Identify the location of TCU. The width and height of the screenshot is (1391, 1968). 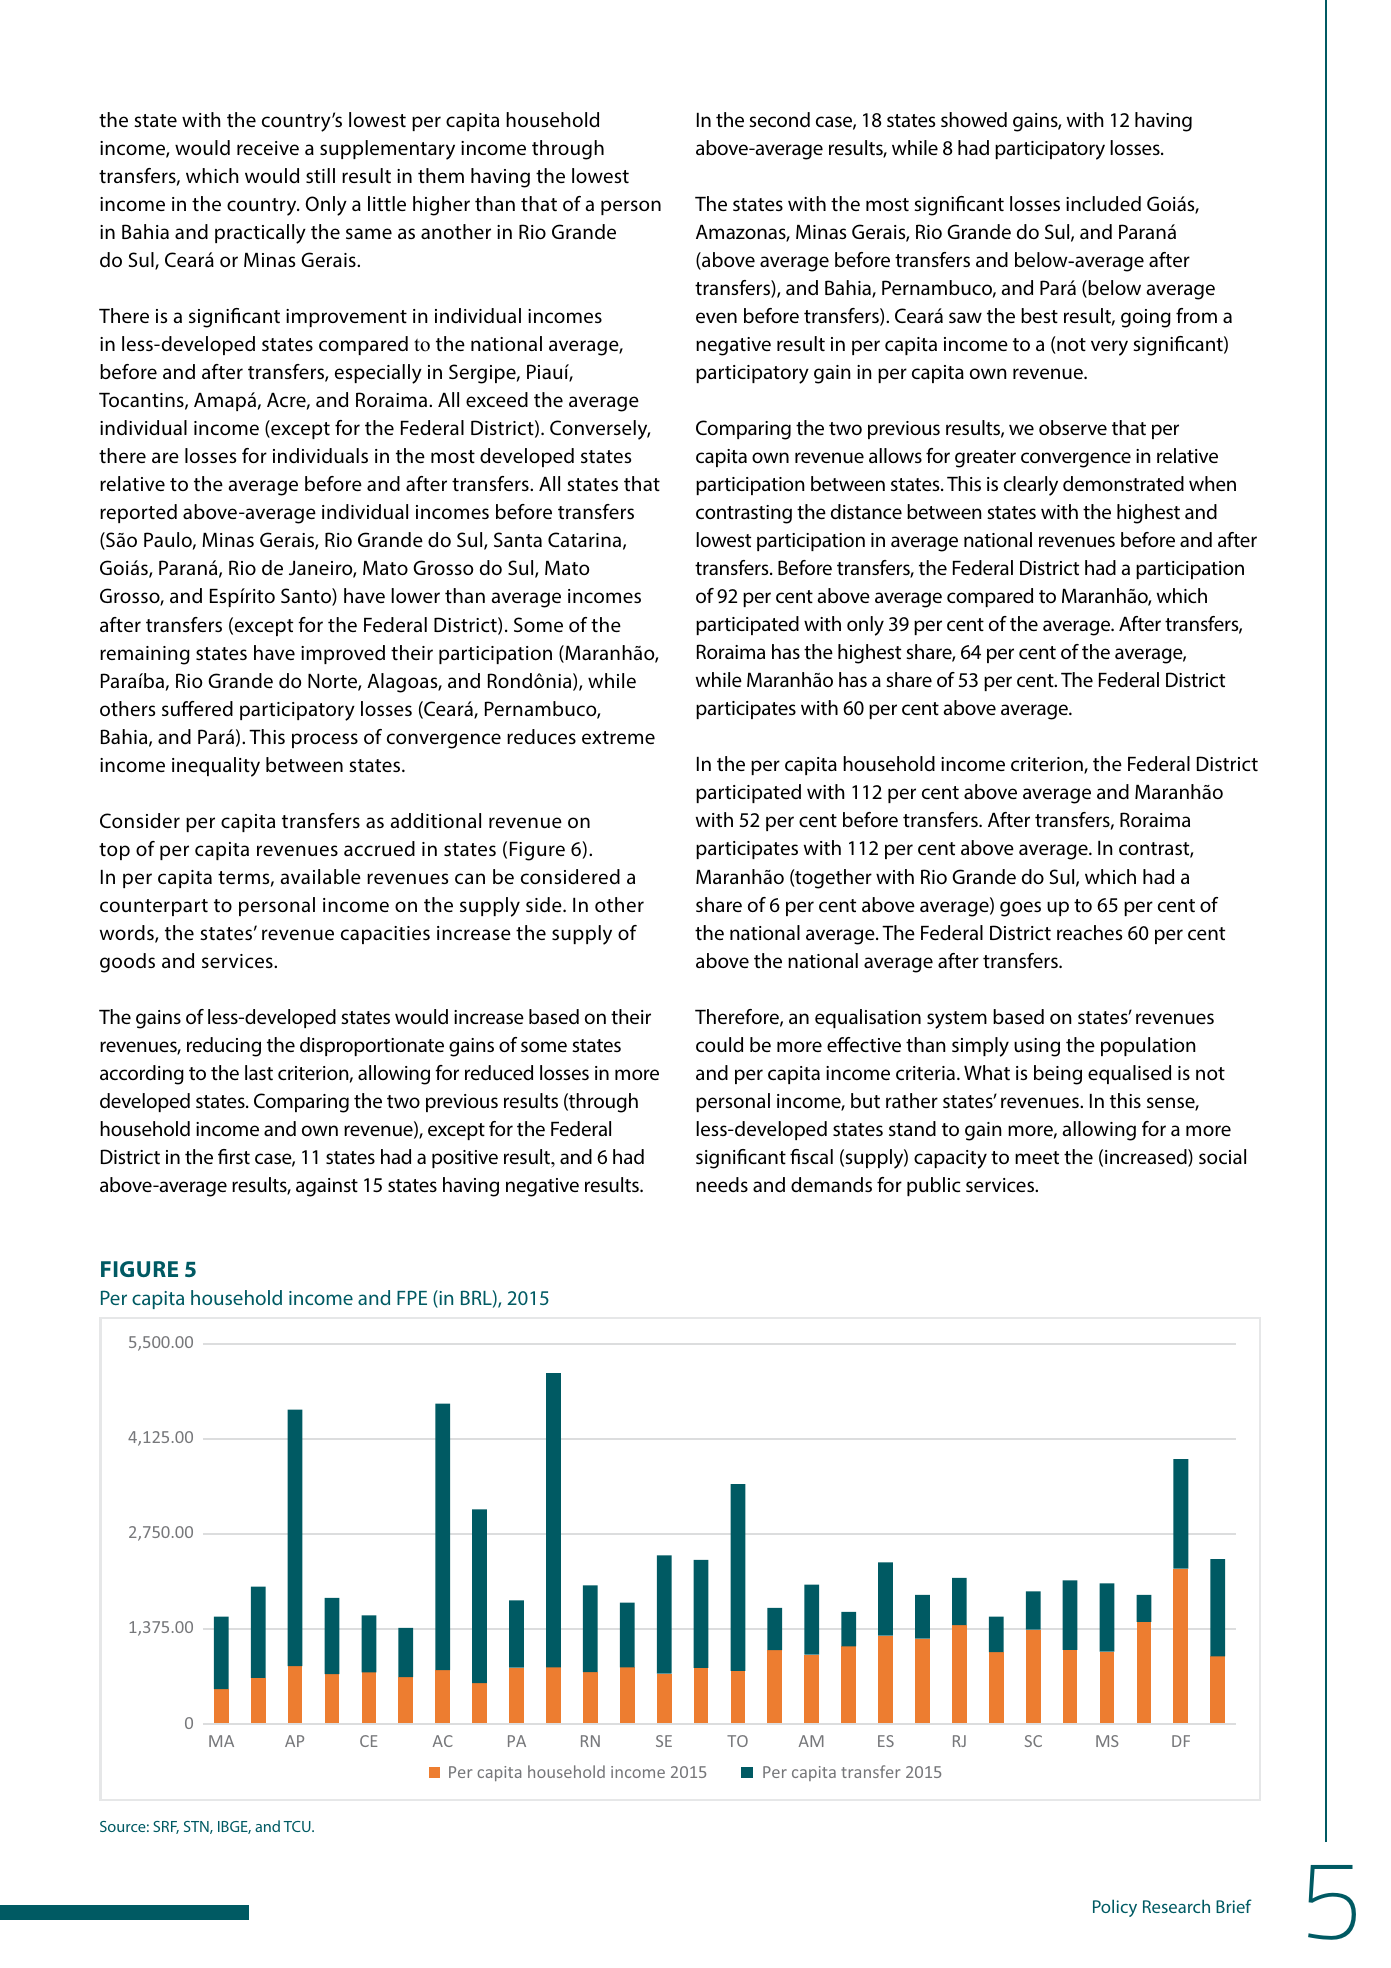
(298, 1826).
